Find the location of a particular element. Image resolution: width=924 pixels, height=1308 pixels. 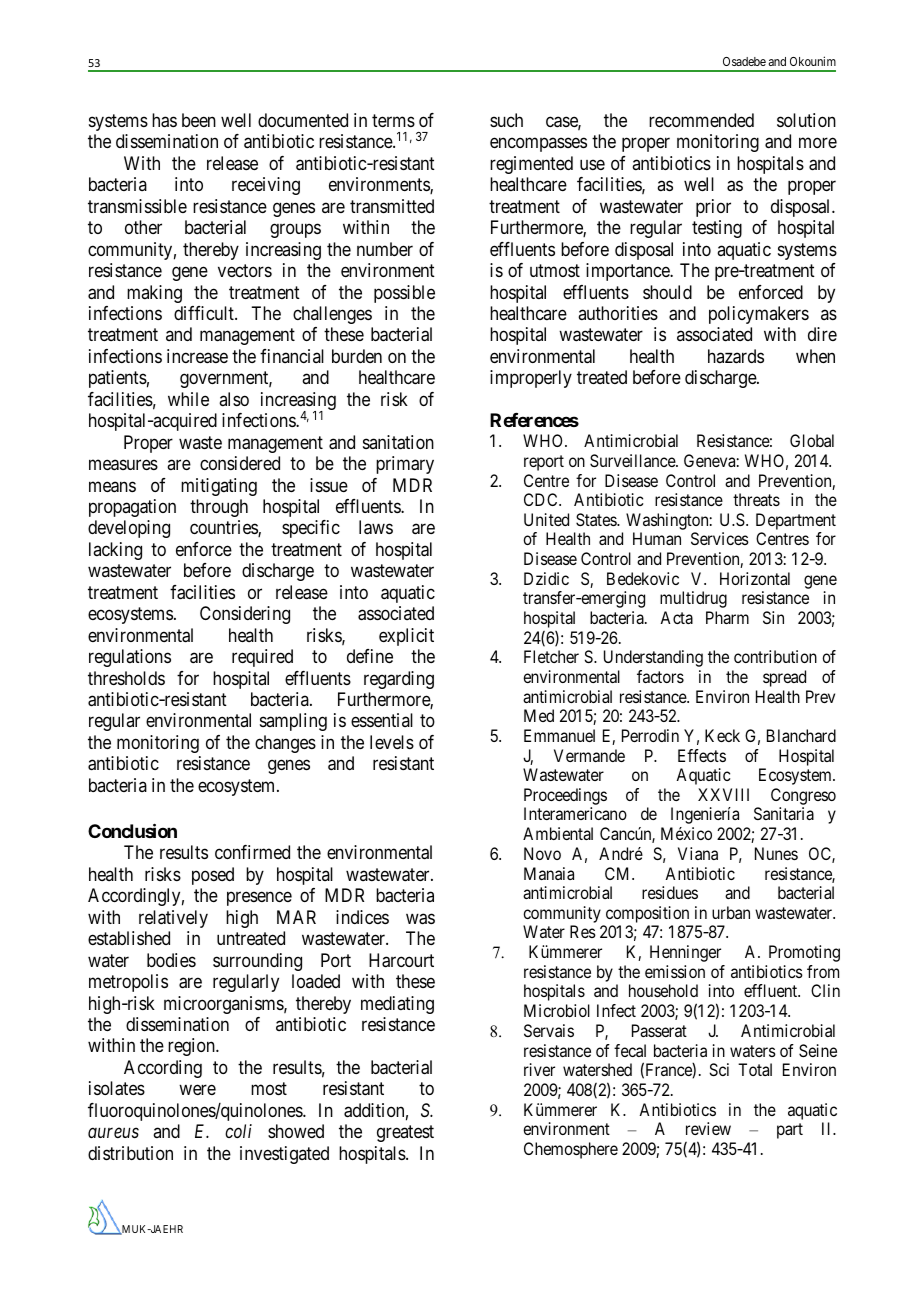

been is located at coordinates (199, 120).
